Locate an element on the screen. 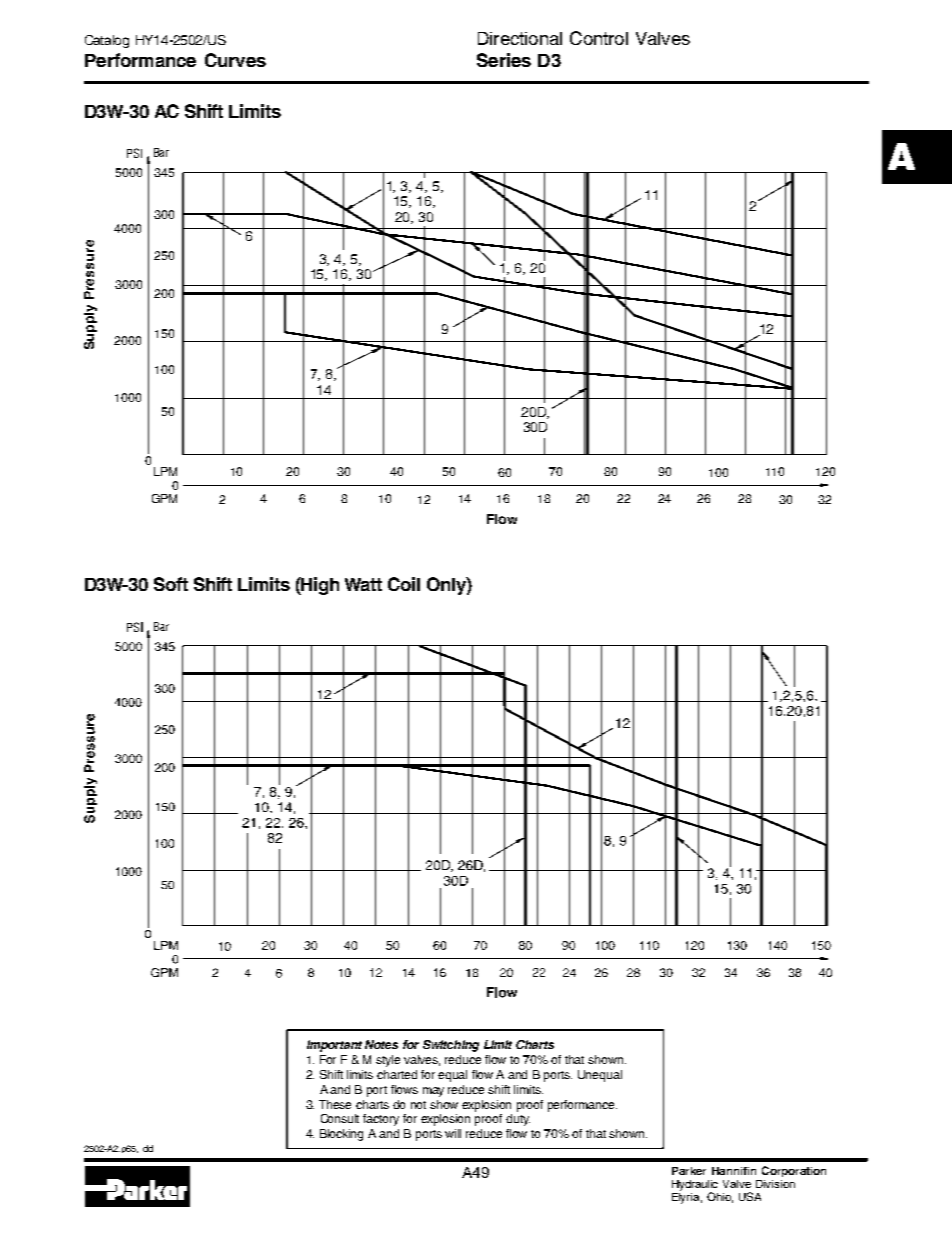 The width and height of the screenshot is (952, 1233). Curves is located at coordinates (235, 60).
